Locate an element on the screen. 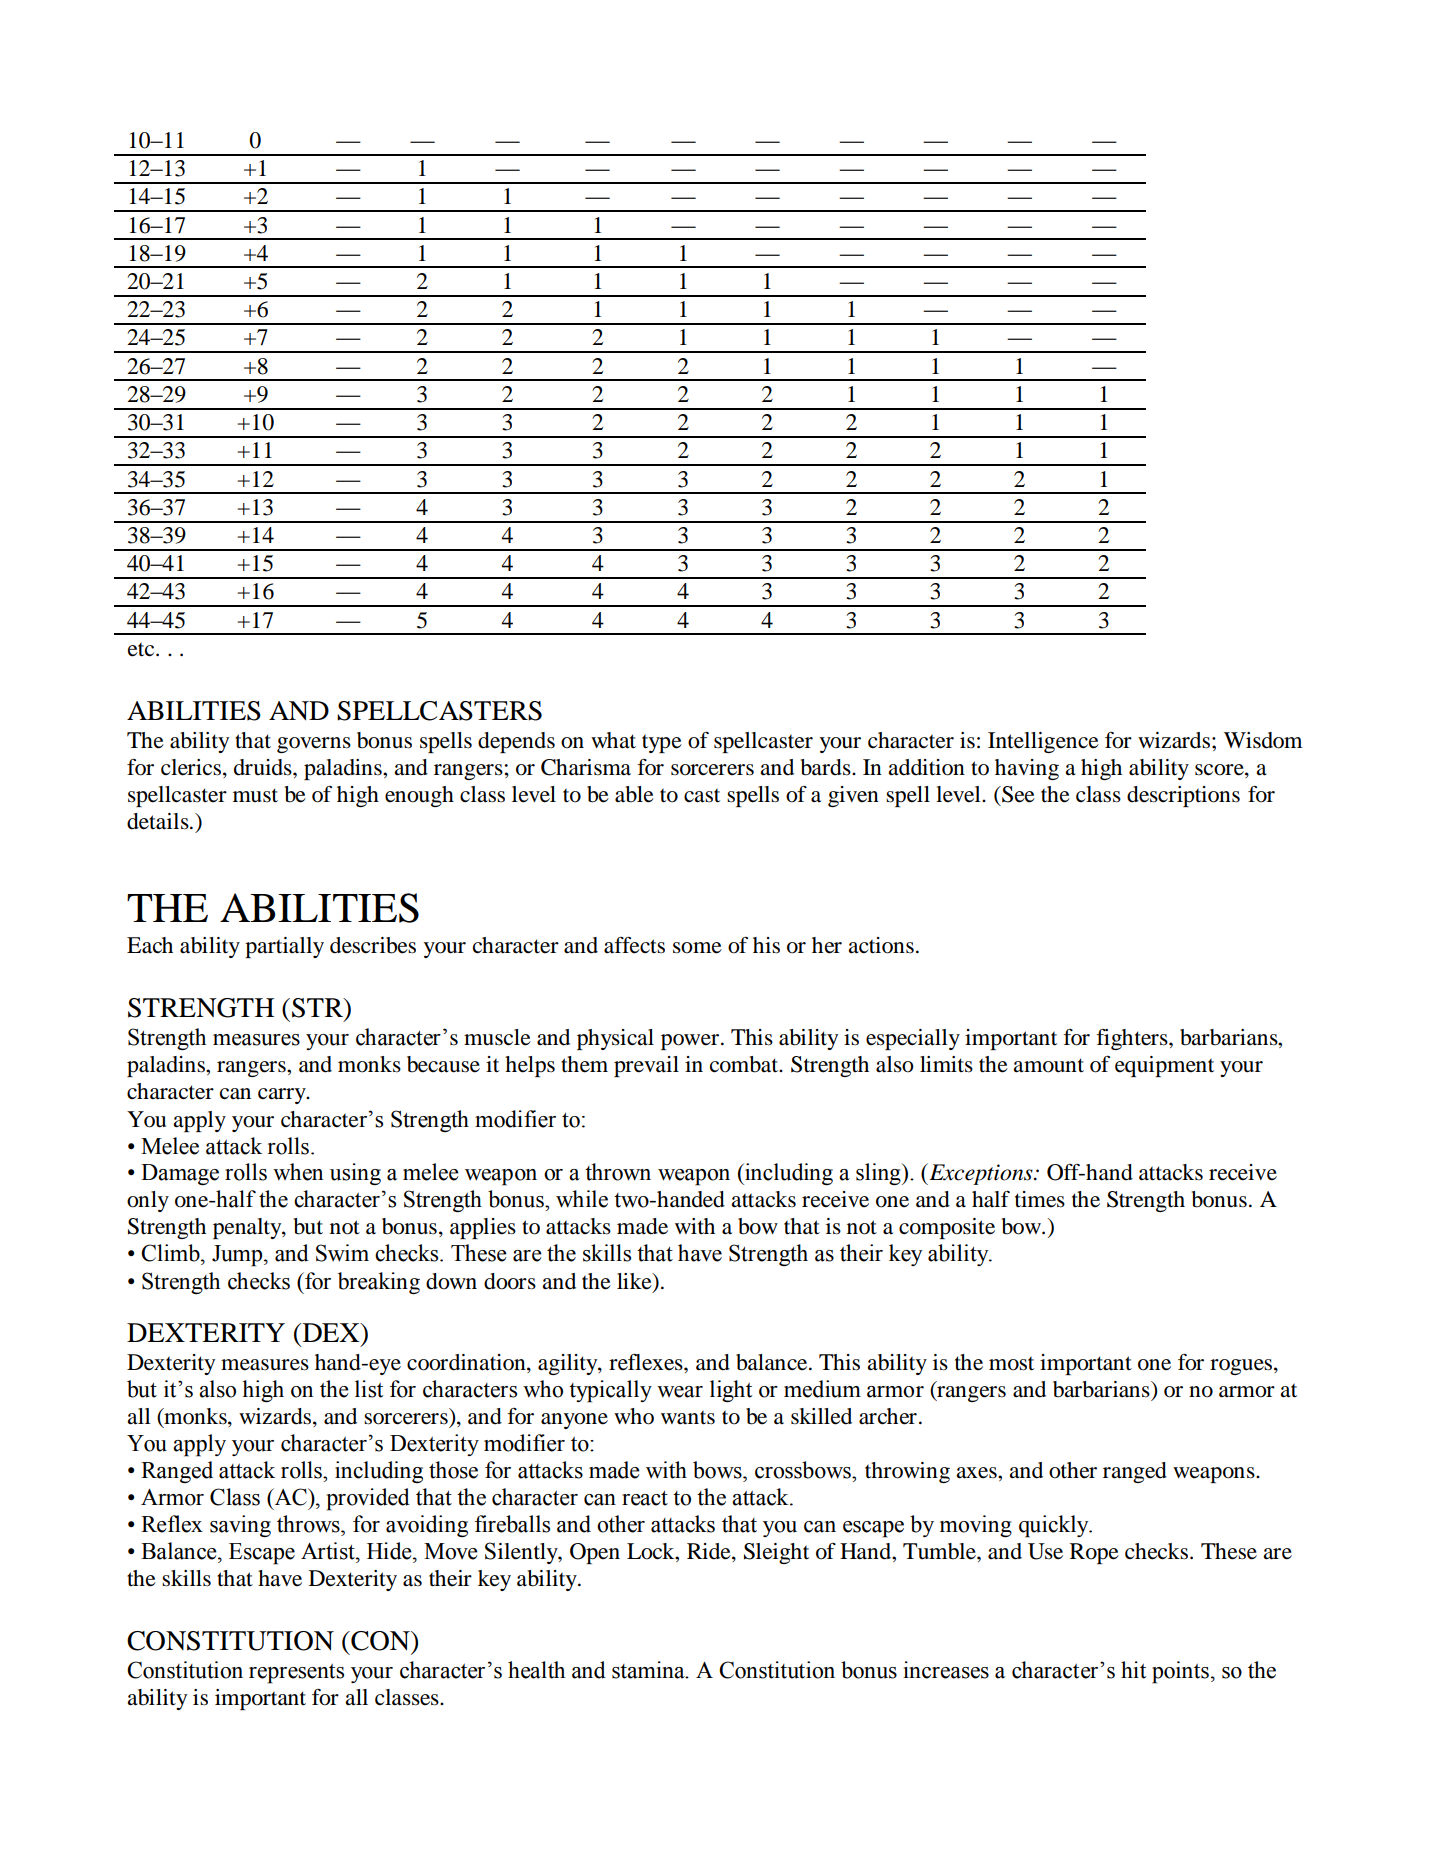  times is located at coordinates (1040, 1199).
